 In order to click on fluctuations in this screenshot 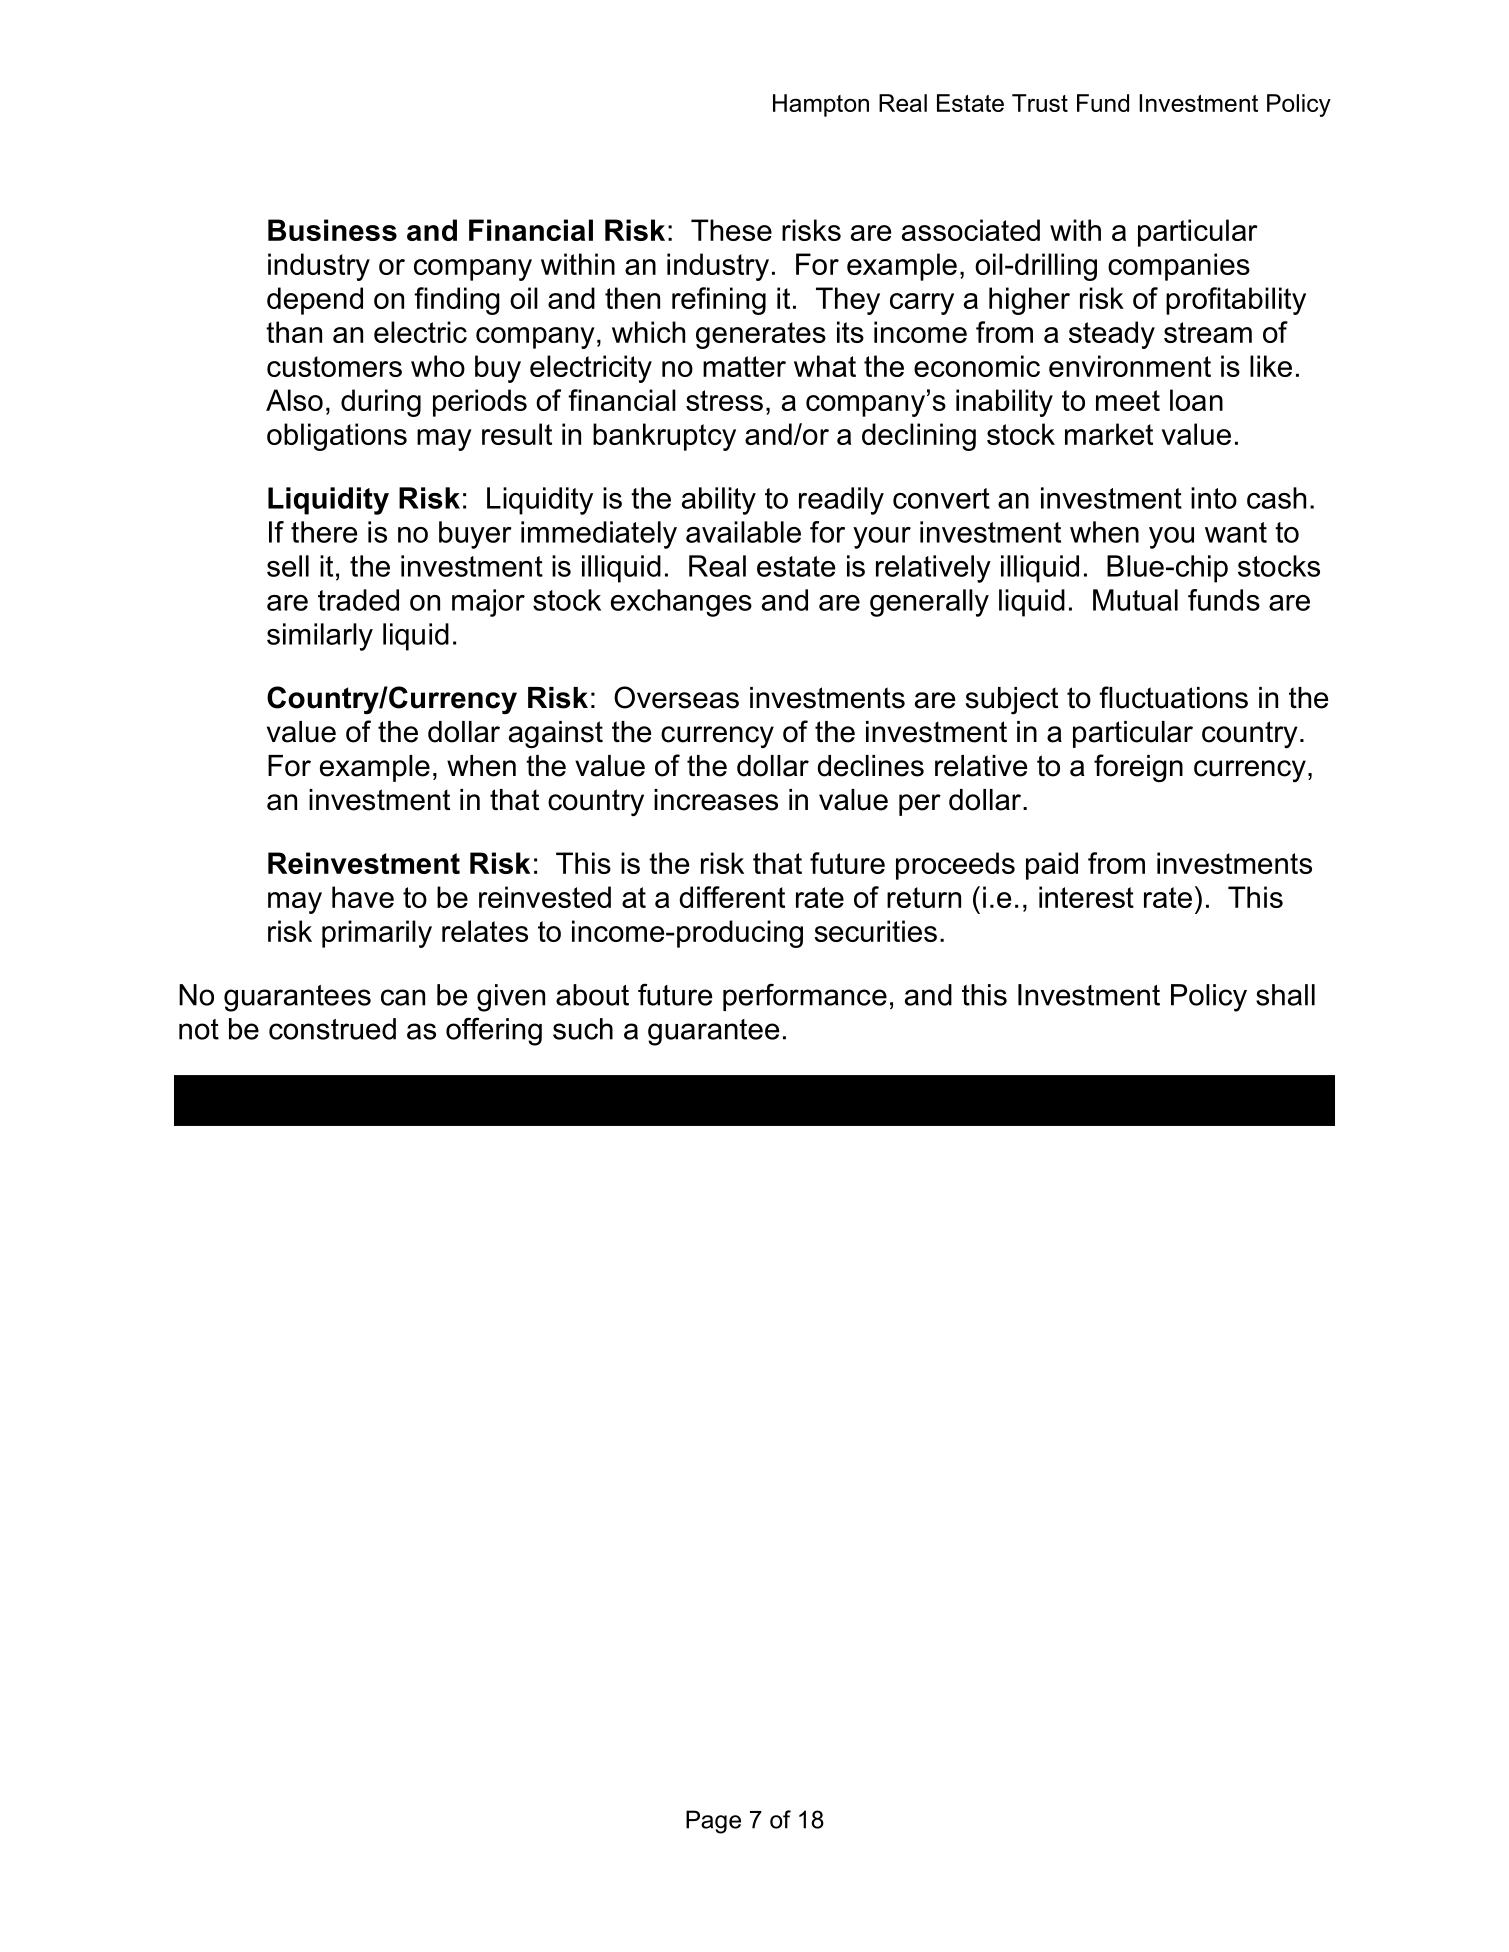, I will do `click(1173, 697)`.
